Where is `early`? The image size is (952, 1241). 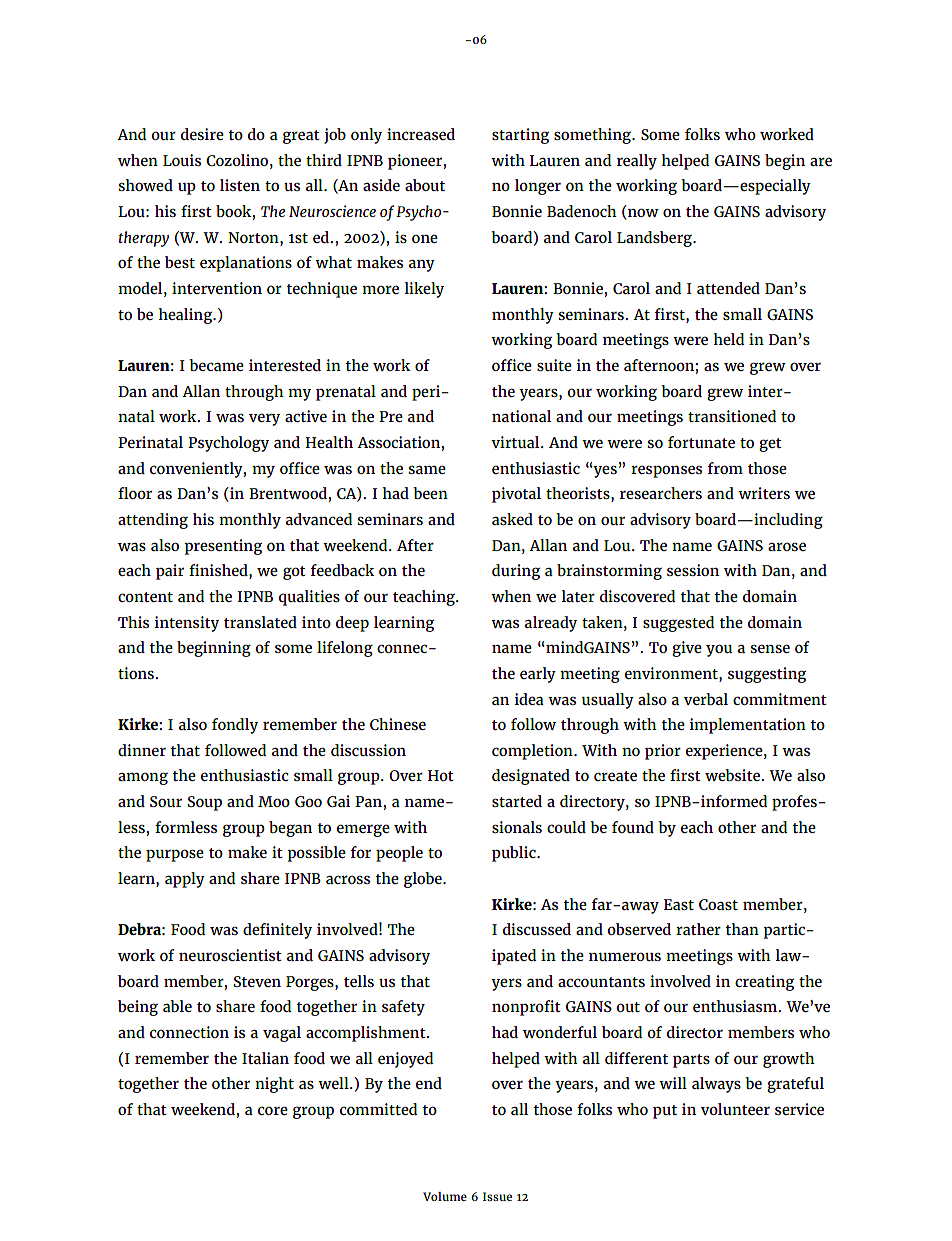
early is located at coordinates (538, 675).
